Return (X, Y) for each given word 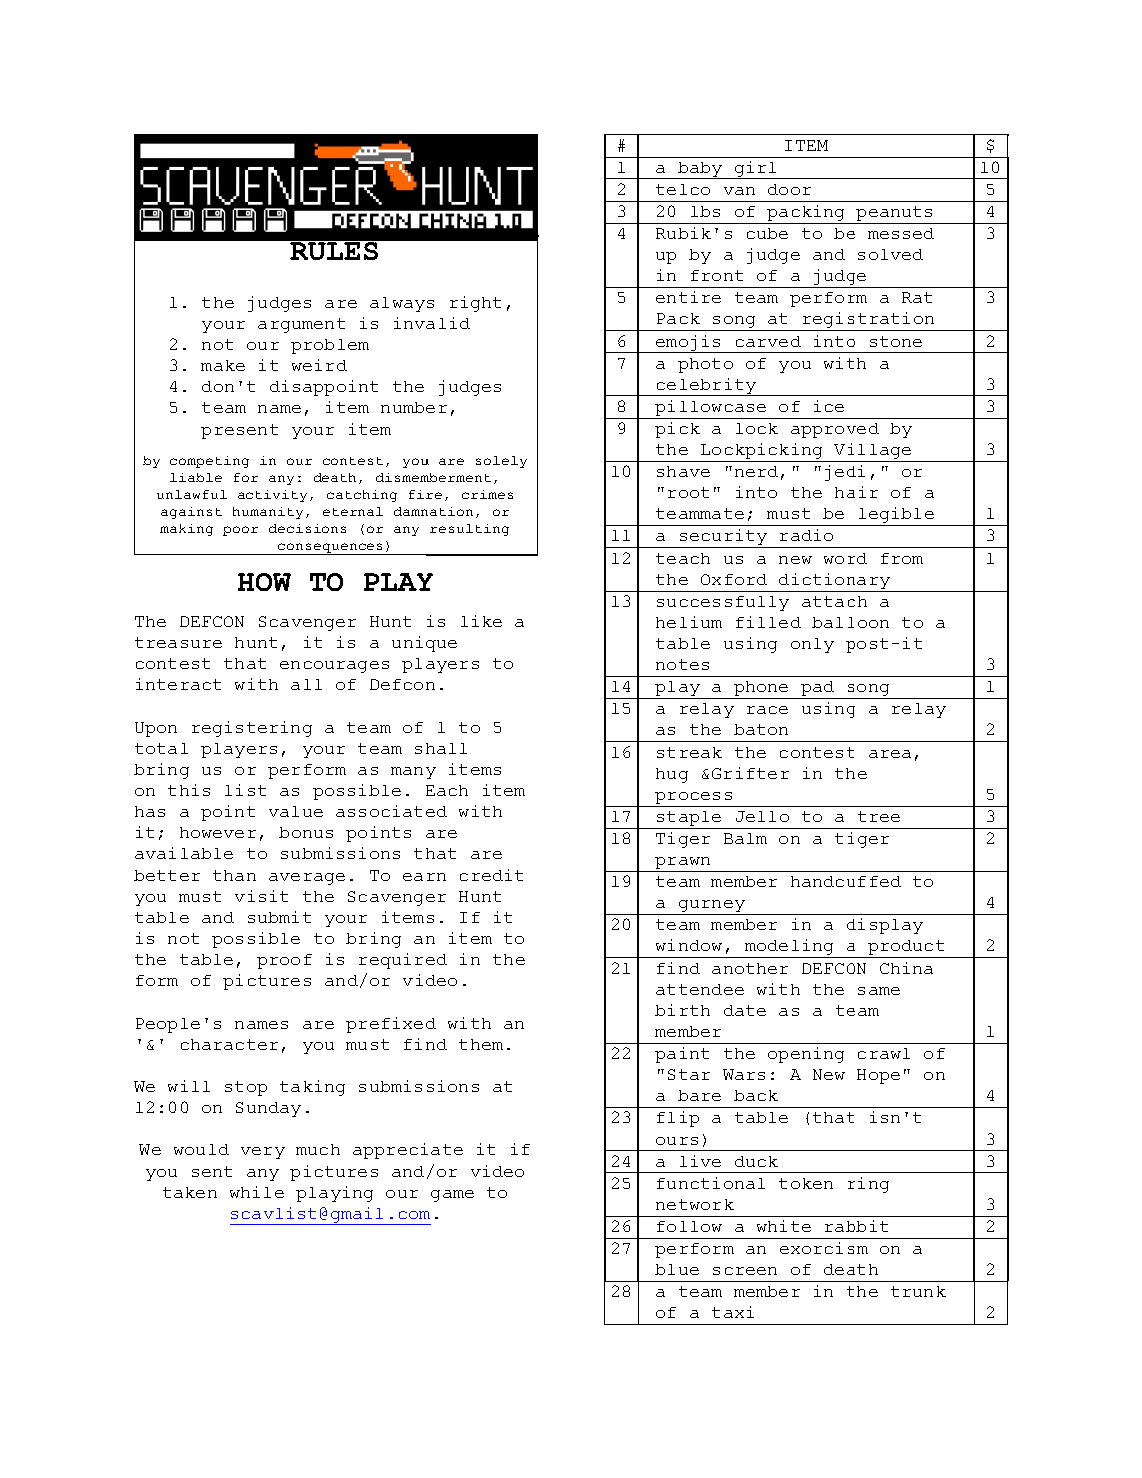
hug (672, 775)
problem (330, 346)
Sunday (268, 1109)
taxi (733, 1312)
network (695, 1204)
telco (683, 189)
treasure (178, 642)
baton (761, 729)
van (739, 191)
